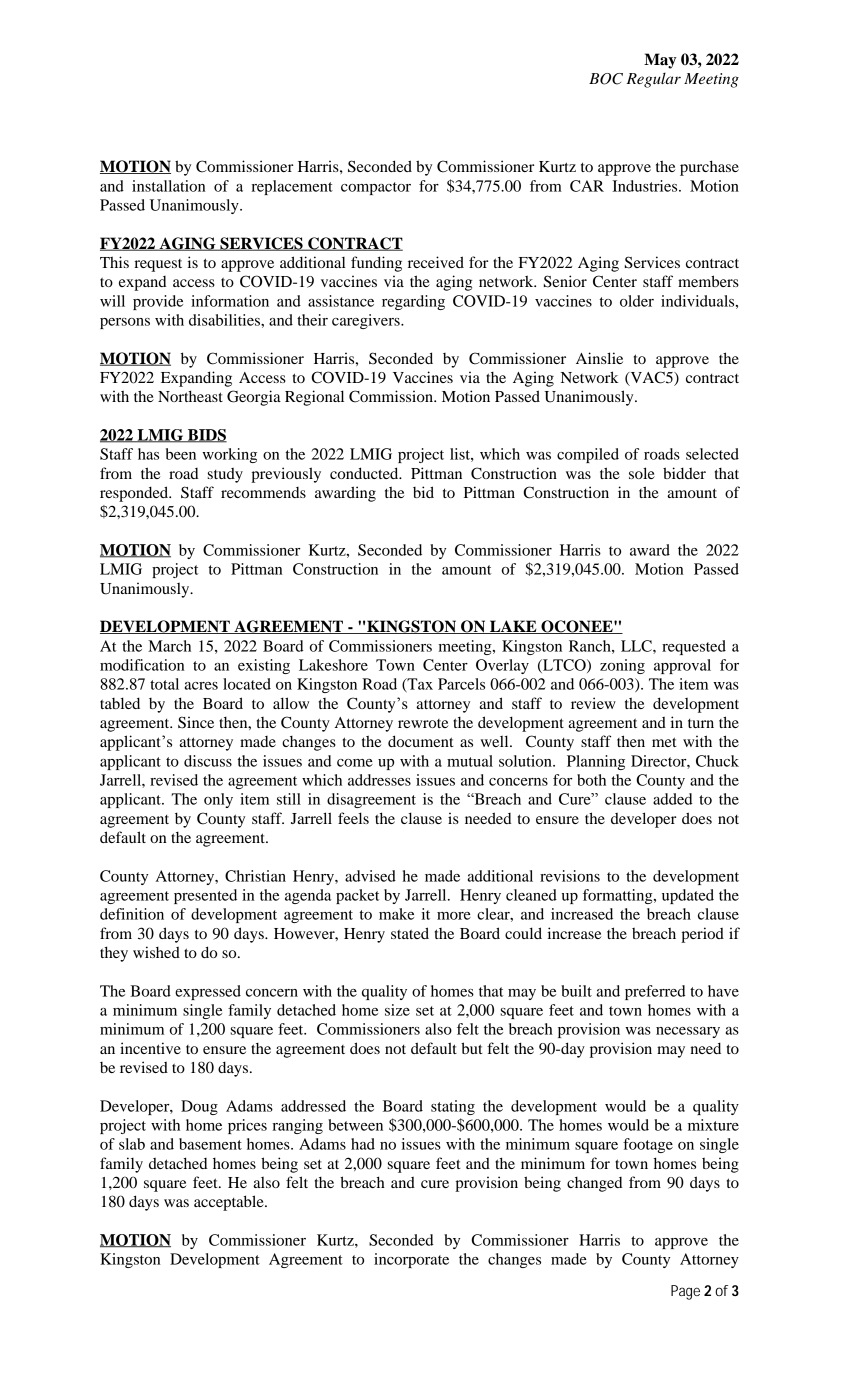 This page has height=1400, width=849. Describe the element at coordinates (181, 454) in the page. I see `been` at that location.
